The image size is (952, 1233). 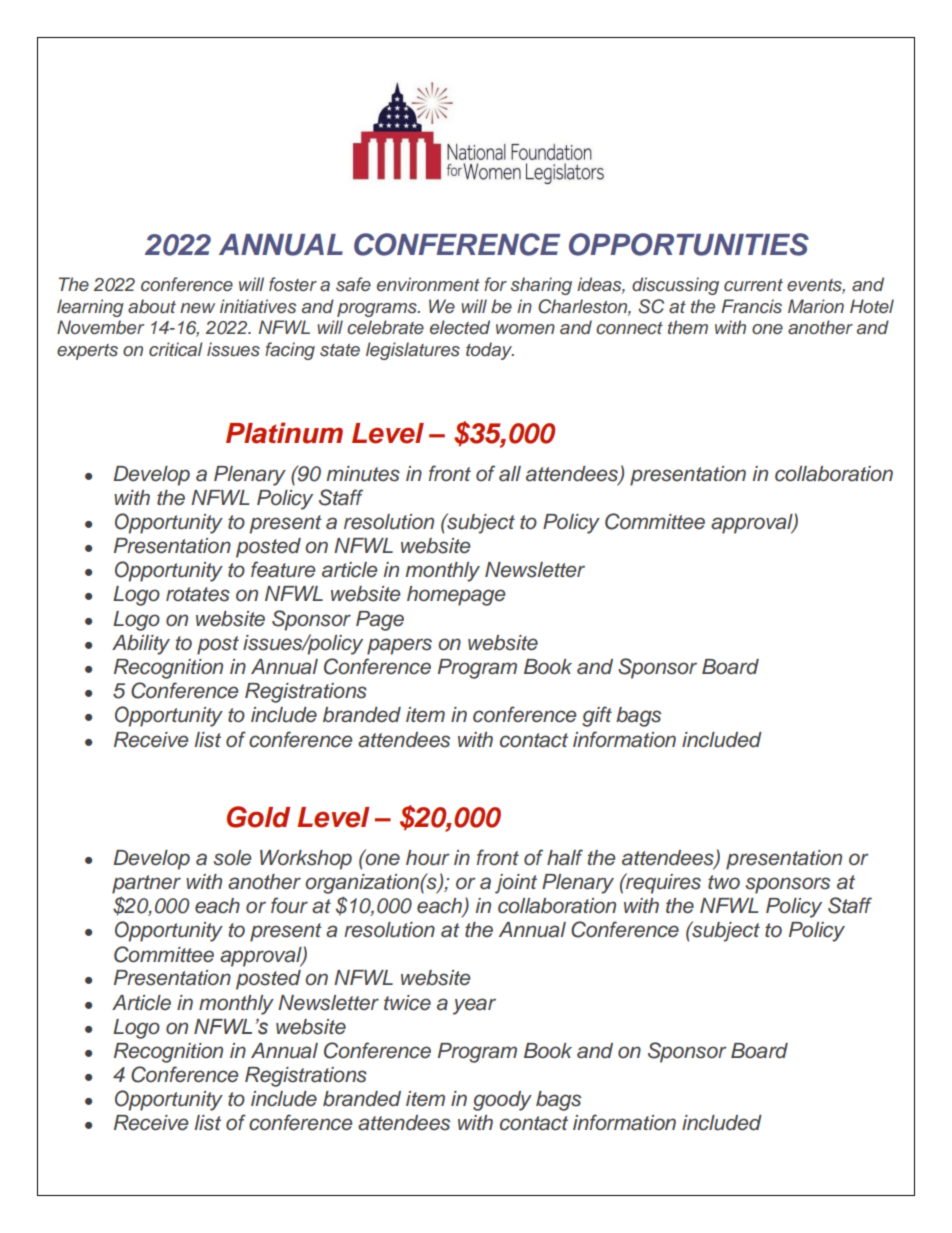 What do you see at coordinates (428, 284) in the screenshot?
I see `environment` at bounding box center [428, 284].
